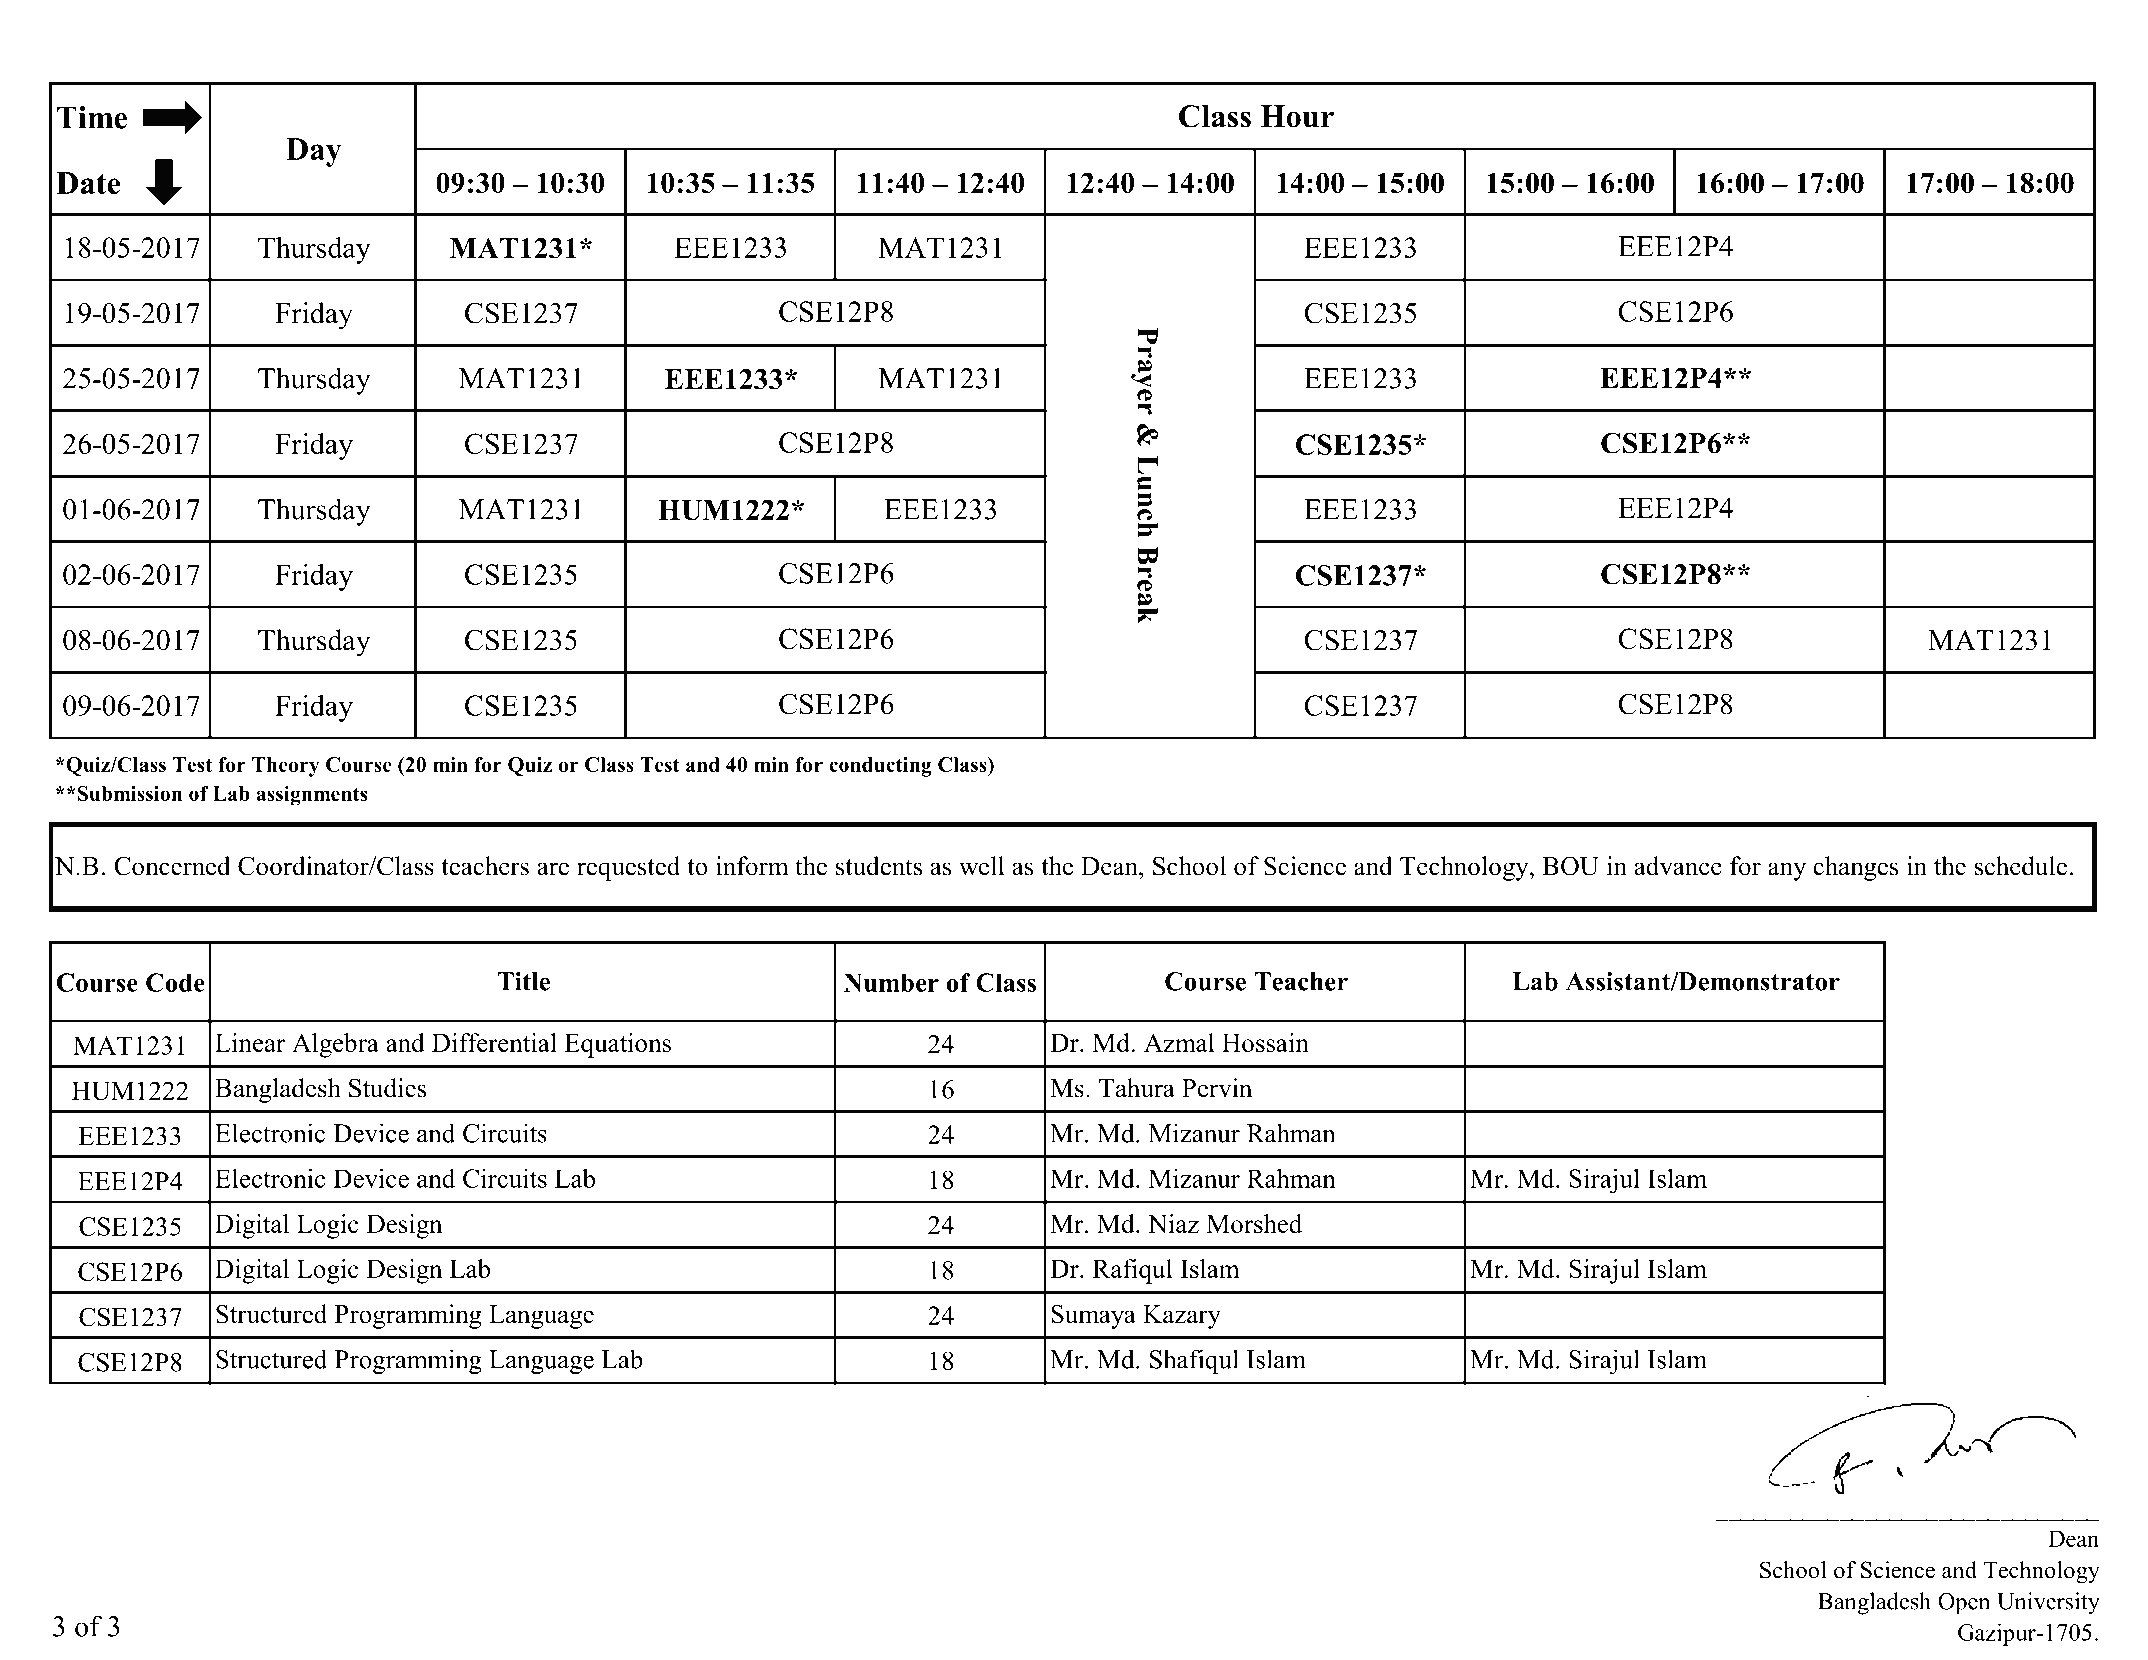  What do you see at coordinates (879, 866) in the image?
I see `students` at bounding box center [879, 866].
